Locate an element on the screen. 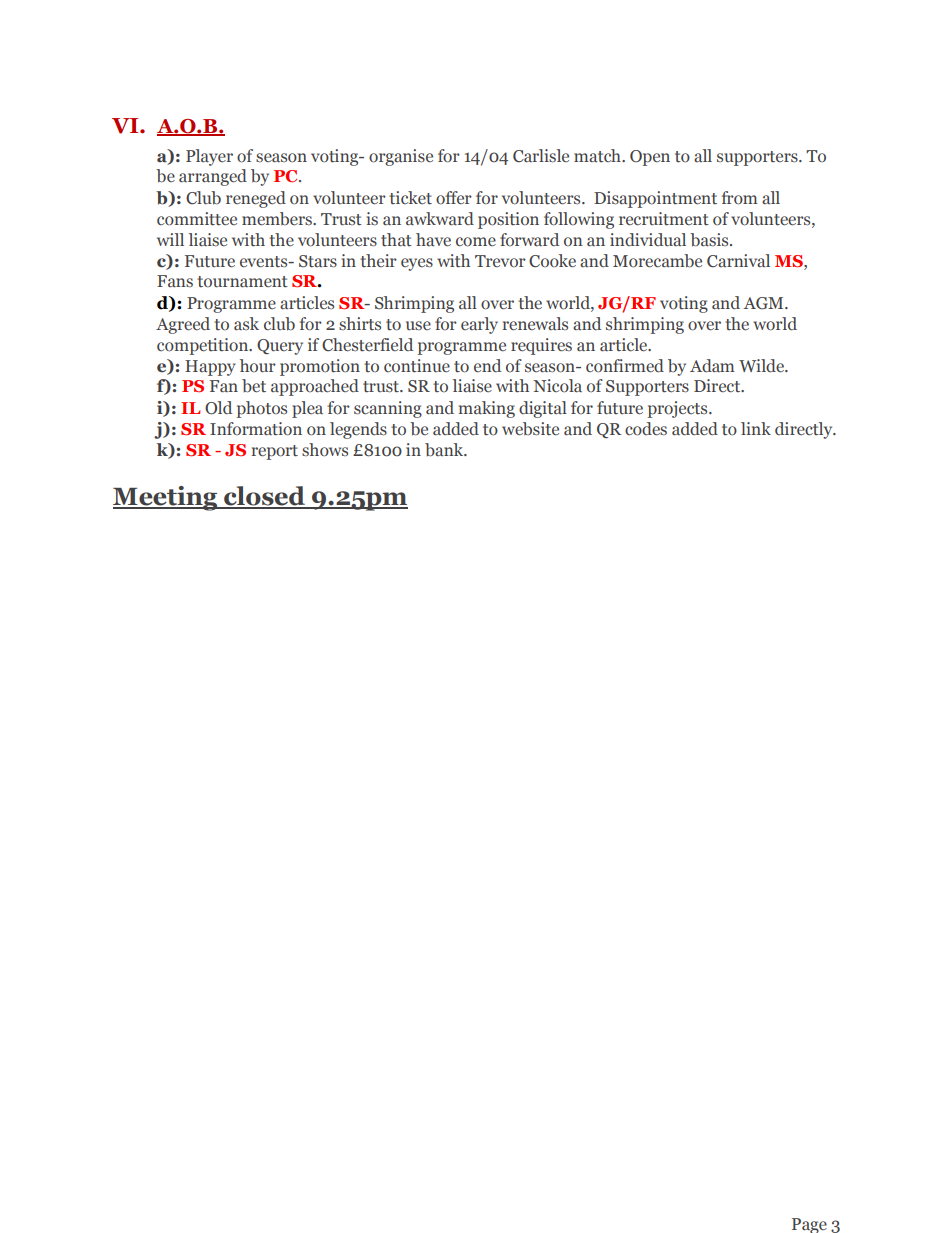 This screenshot has width=952, height=1233. offer is located at coordinates (454, 198).
